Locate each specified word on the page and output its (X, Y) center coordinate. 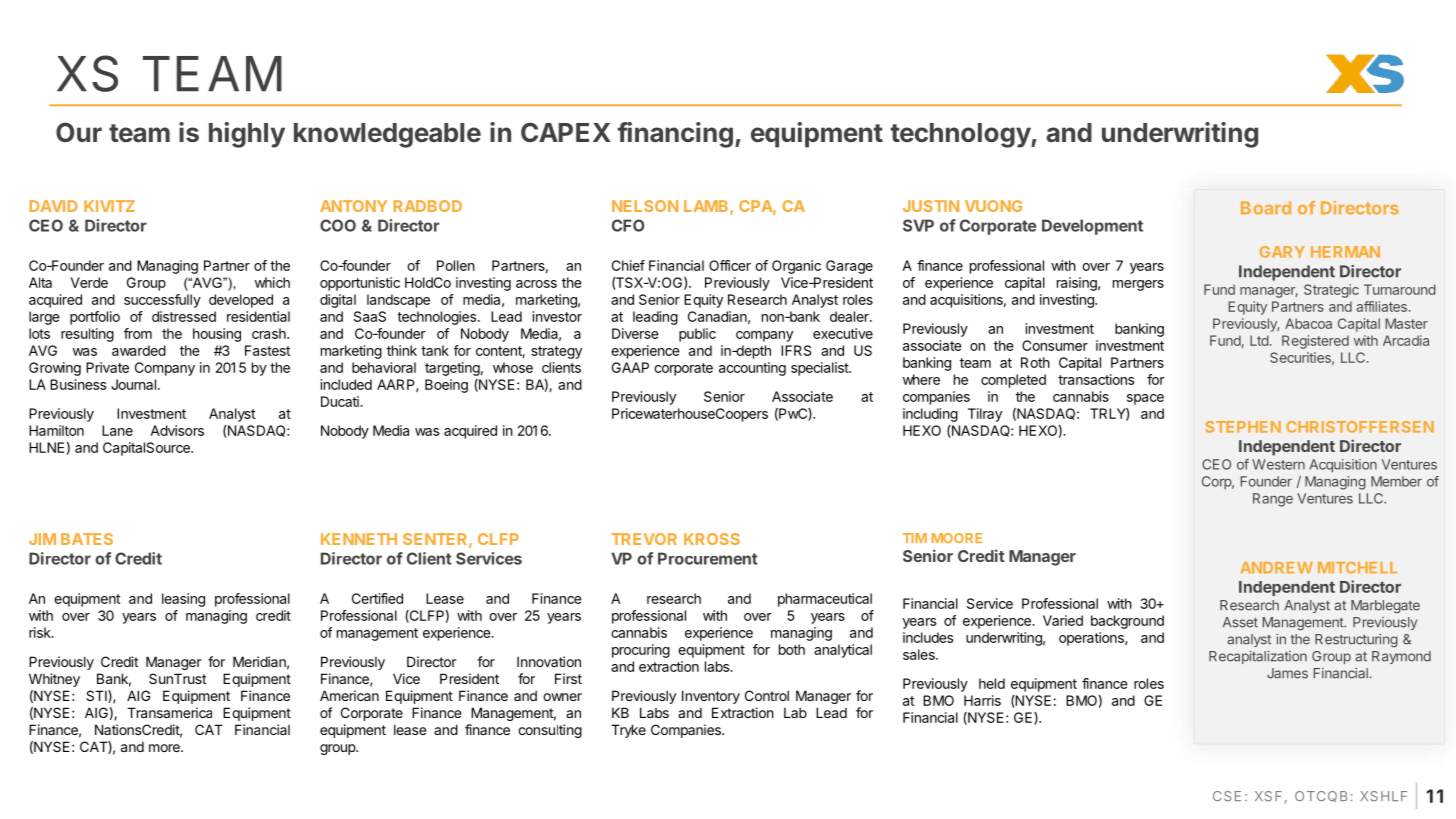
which (272, 282)
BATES (87, 539)
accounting (752, 369)
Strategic (1331, 291)
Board (1266, 208)
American (349, 695)
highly (247, 135)
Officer (730, 265)
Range (1273, 500)
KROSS (712, 539)
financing (675, 135)
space (1145, 399)
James (1287, 673)
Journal (133, 384)
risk (41, 632)
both (792, 649)
